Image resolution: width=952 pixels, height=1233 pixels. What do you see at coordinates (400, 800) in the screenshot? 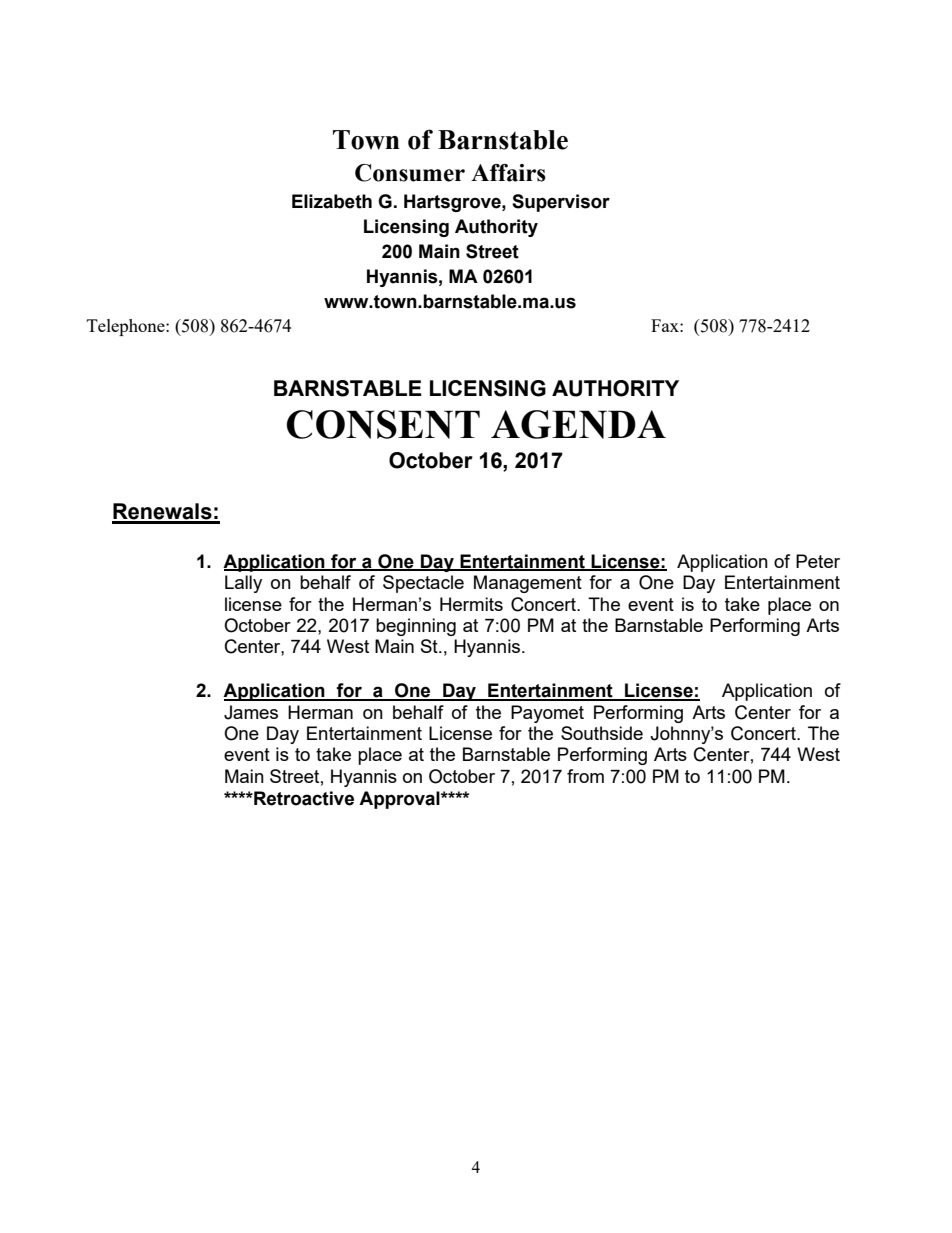
I see `Approval` at bounding box center [400, 800].
